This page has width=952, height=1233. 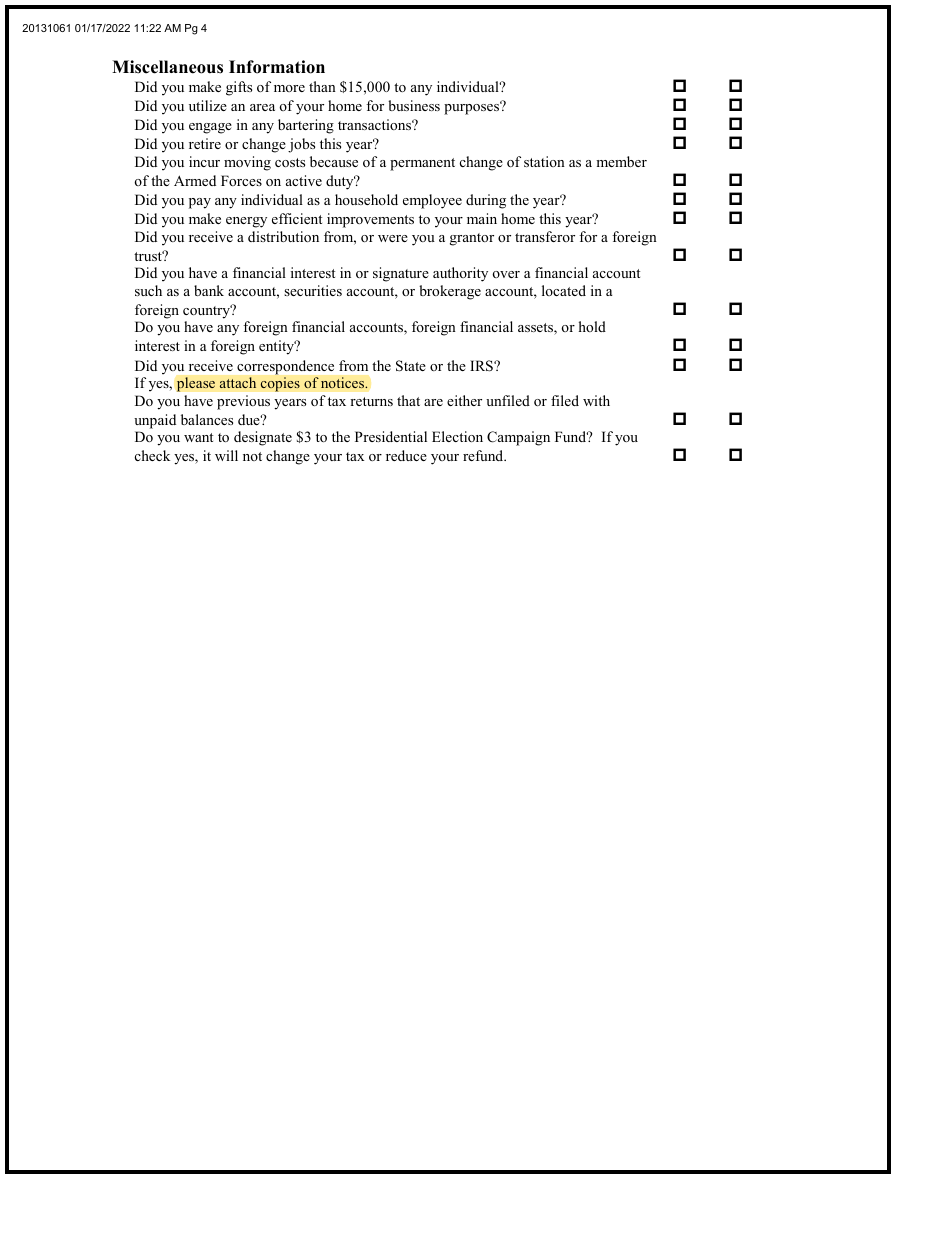 I want to click on transferor, so click(x=545, y=236).
